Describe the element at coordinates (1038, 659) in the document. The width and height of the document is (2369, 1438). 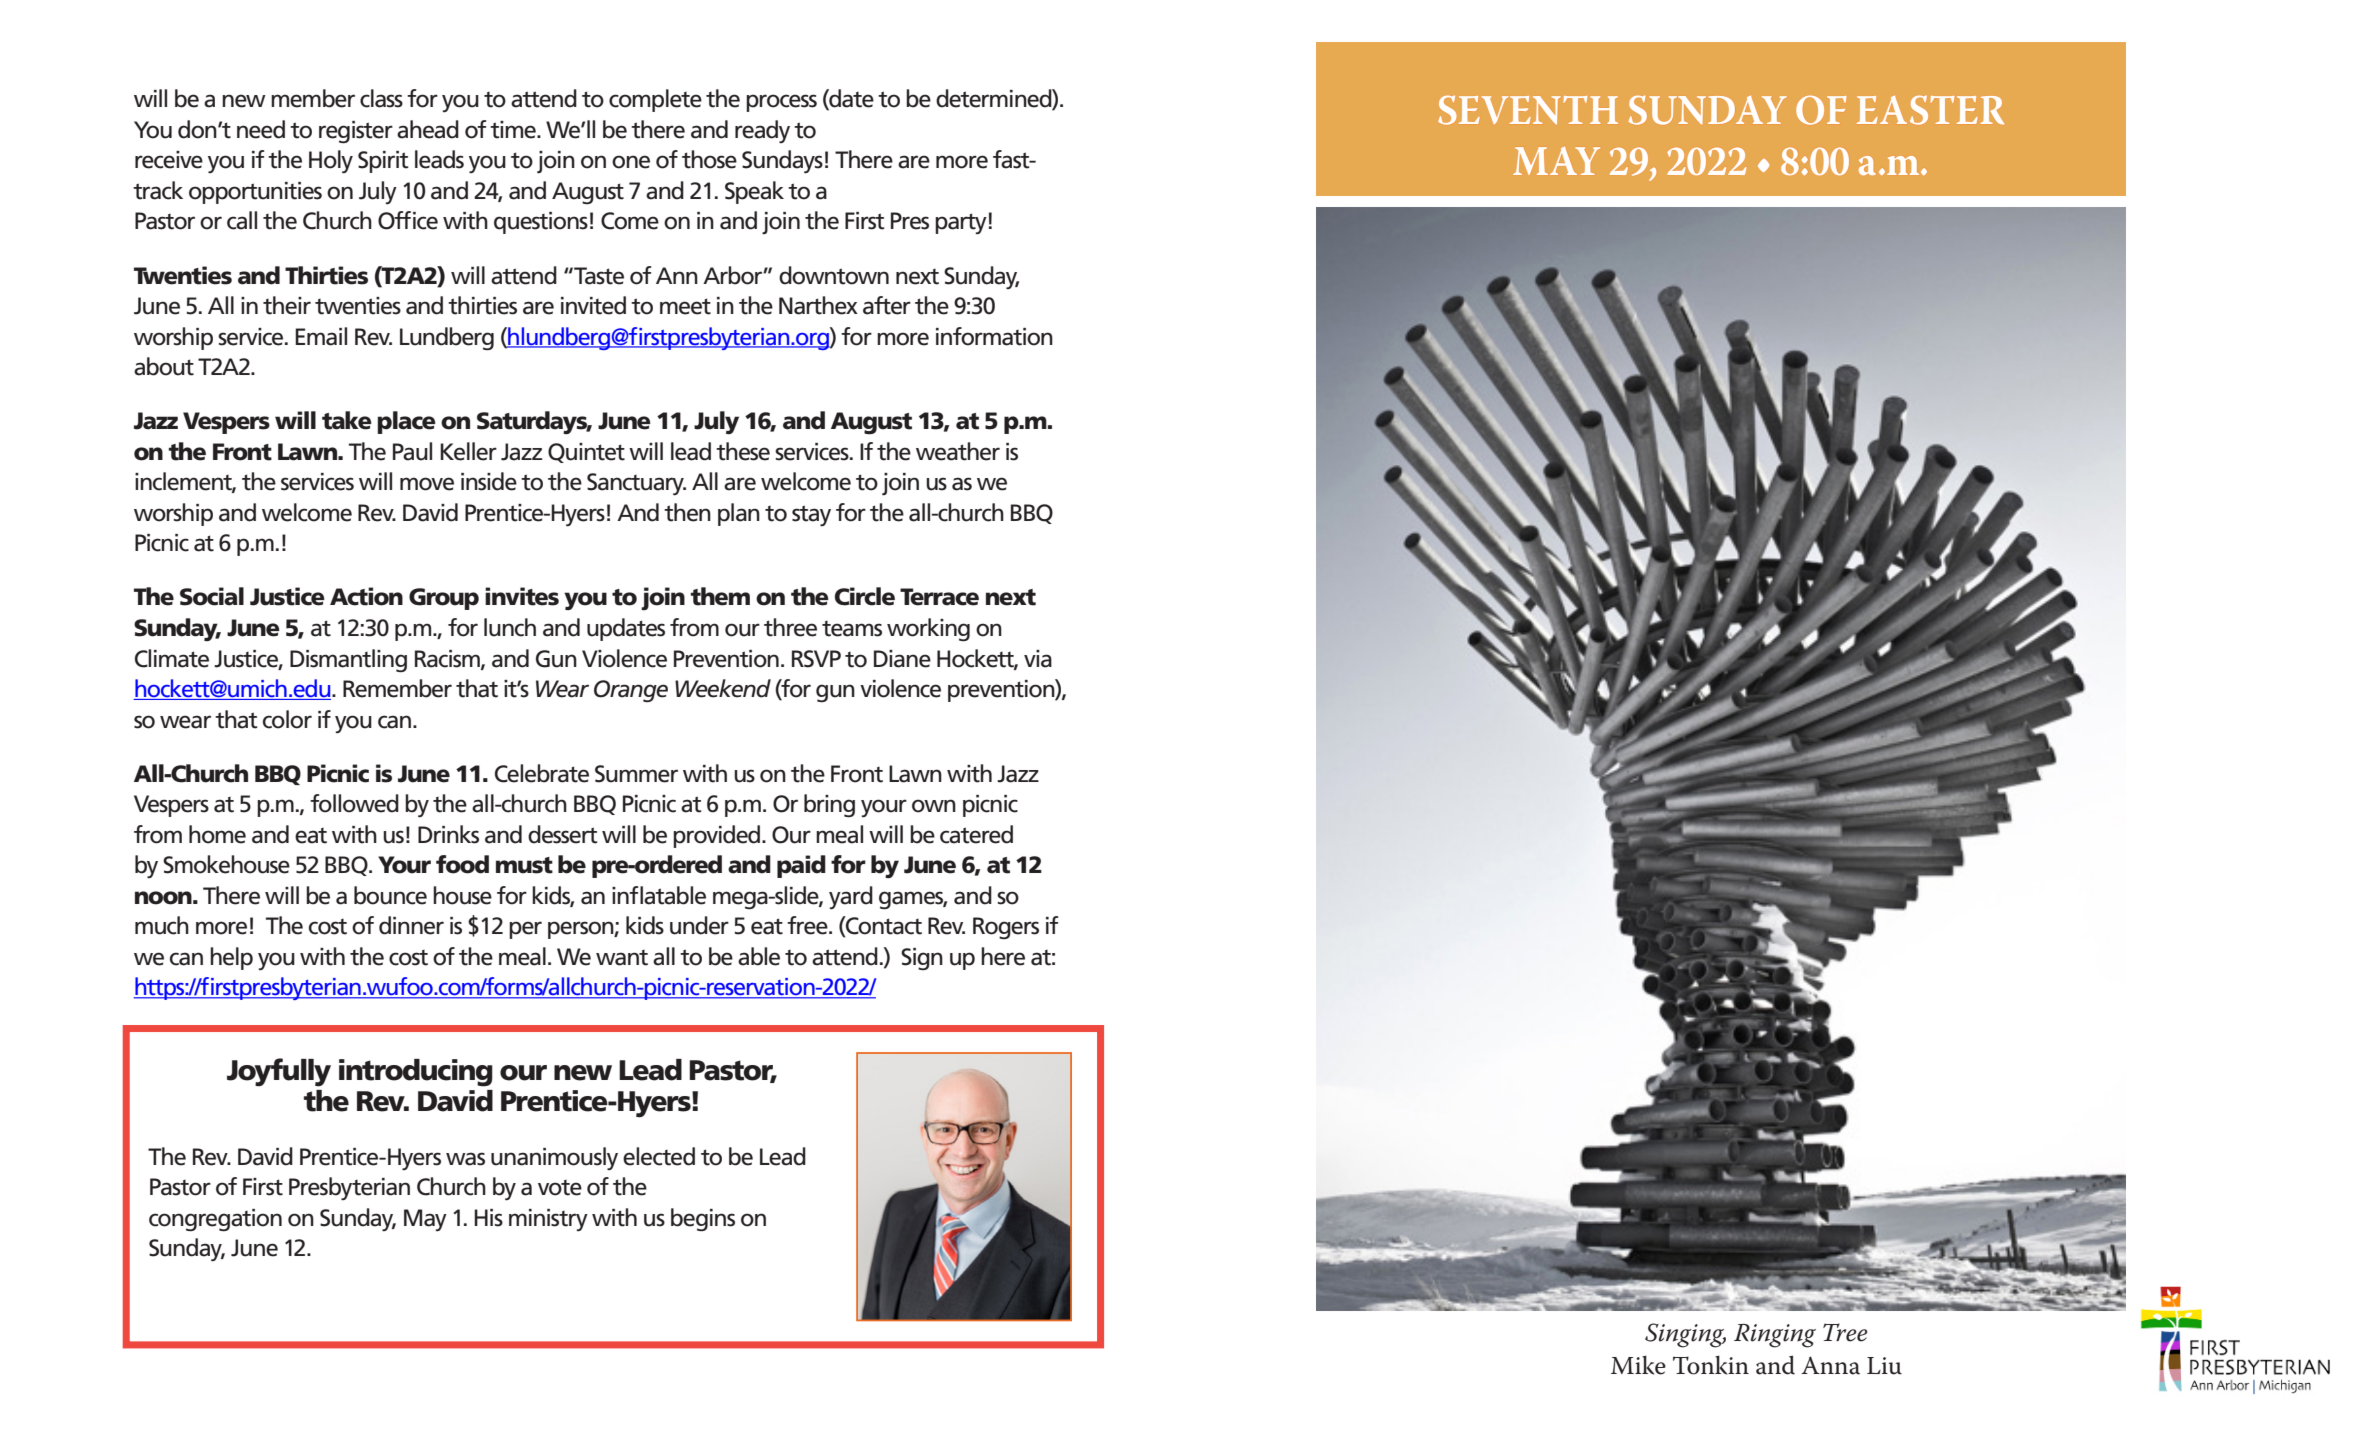
I see `via` at that location.
